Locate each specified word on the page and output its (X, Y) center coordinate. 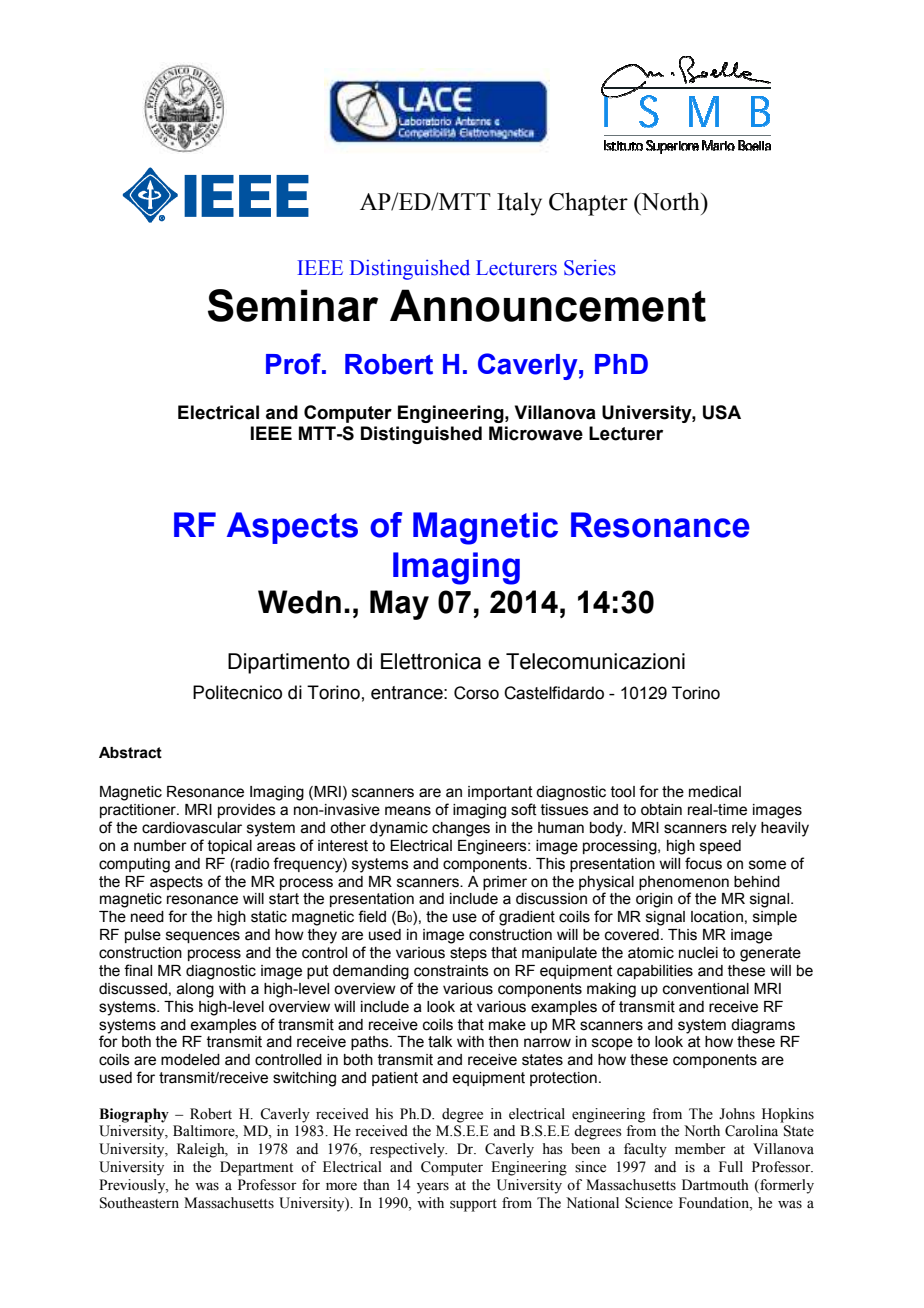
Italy (519, 204)
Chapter (588, 204)
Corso (476, 693)
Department (256, 1168)
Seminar (293, 305)
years (433, 1188)
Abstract (130, 753)
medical (715, 792)
